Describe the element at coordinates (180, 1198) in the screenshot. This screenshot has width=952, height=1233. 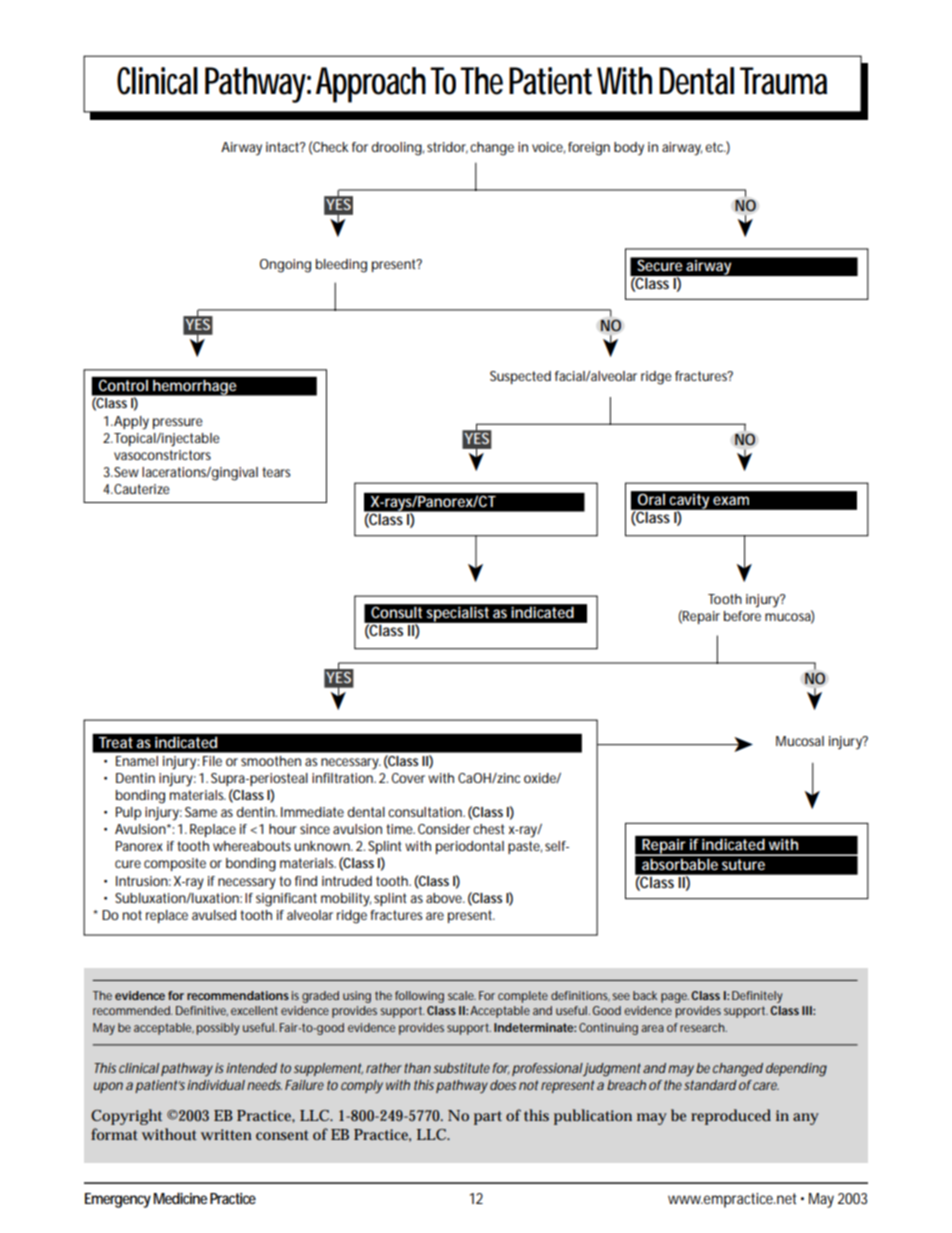
I see `Medicine` at that location.
